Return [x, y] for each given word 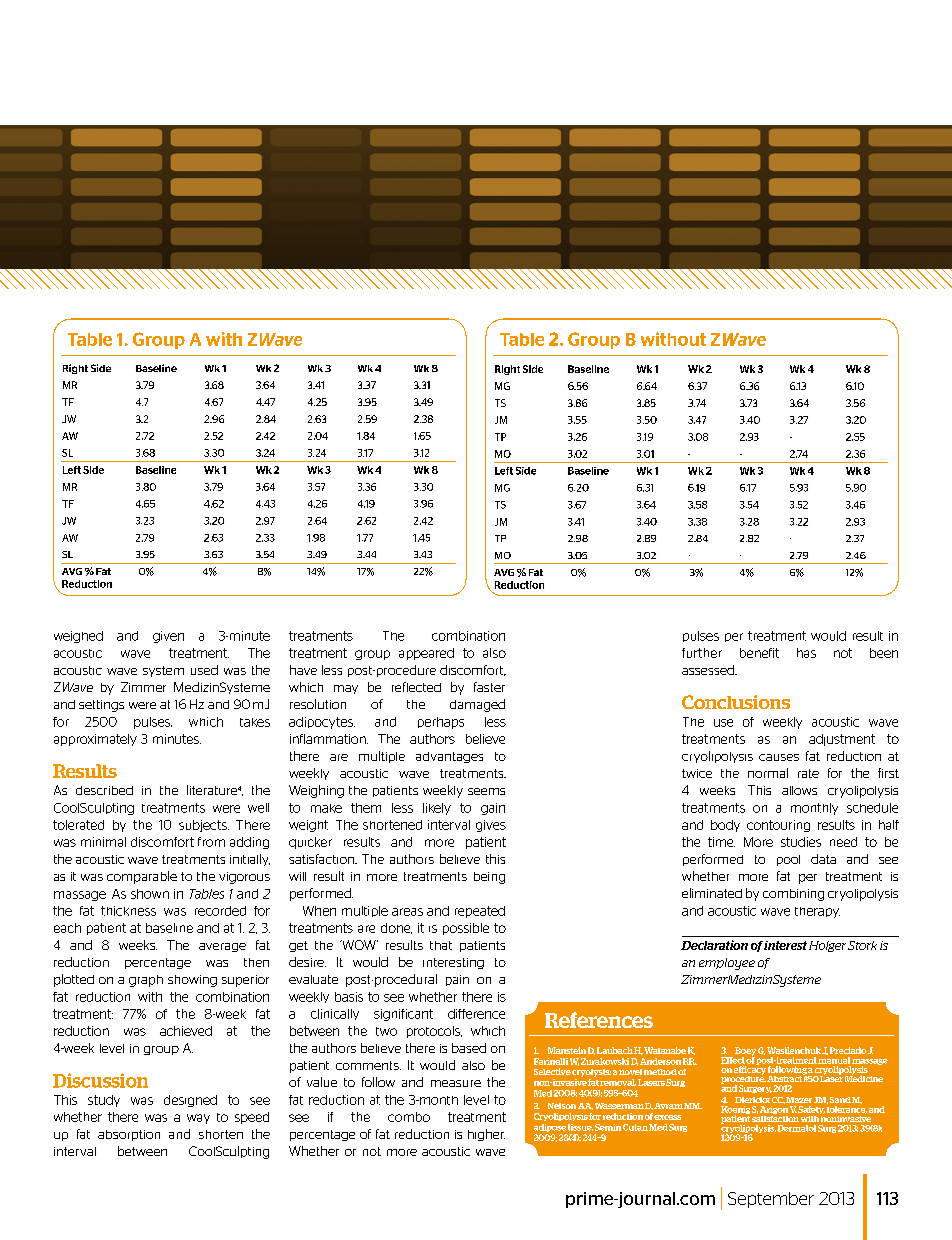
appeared [426, 654]
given [168, 637]
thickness [128, 911]
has [806, 653]
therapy [817, 912]
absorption [129, 1135]
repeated [480, 912]
